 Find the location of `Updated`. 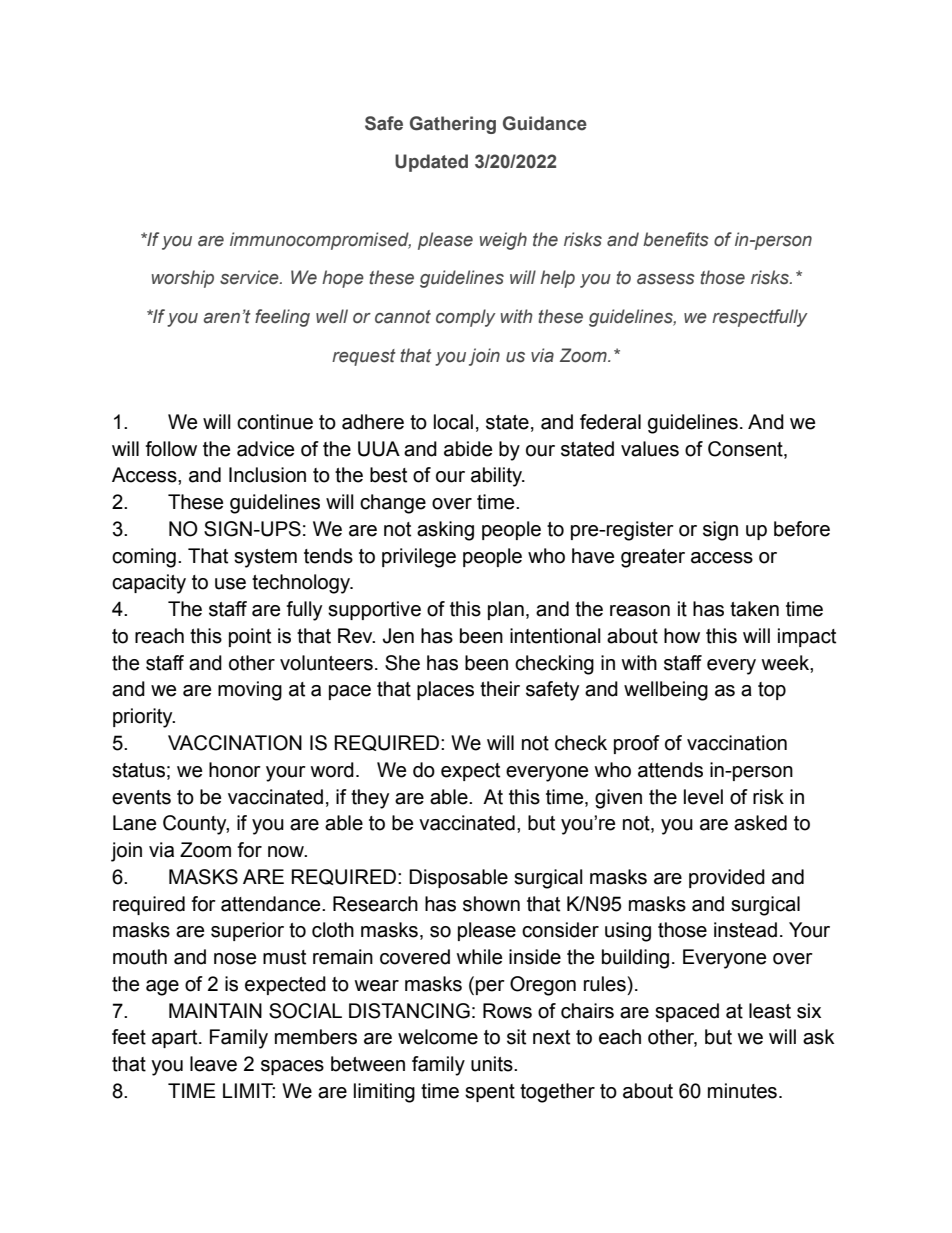

Updated is located at coordinates (431, 163).
